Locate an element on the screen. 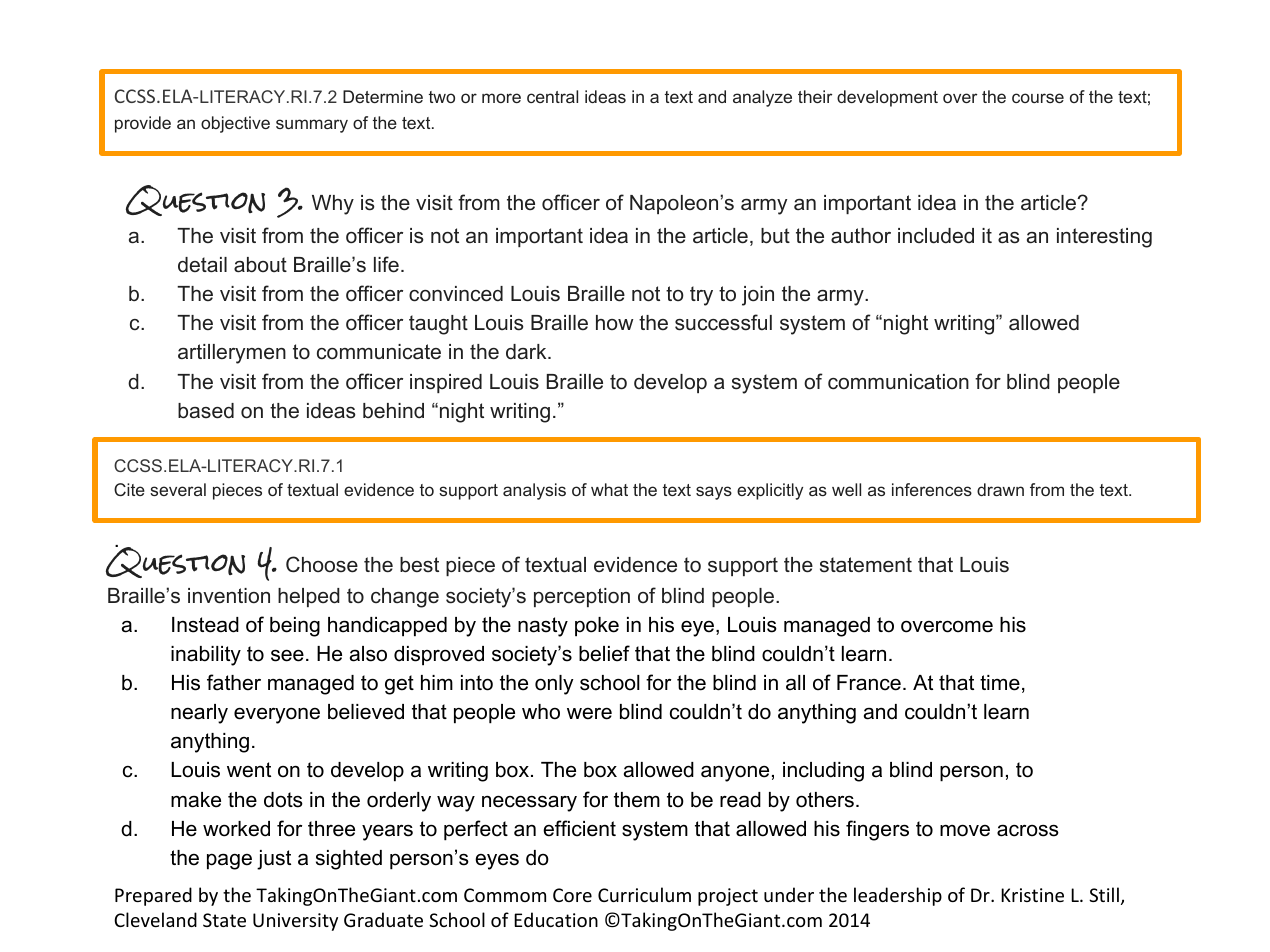  everyone is located at coordinates (277, 715).
